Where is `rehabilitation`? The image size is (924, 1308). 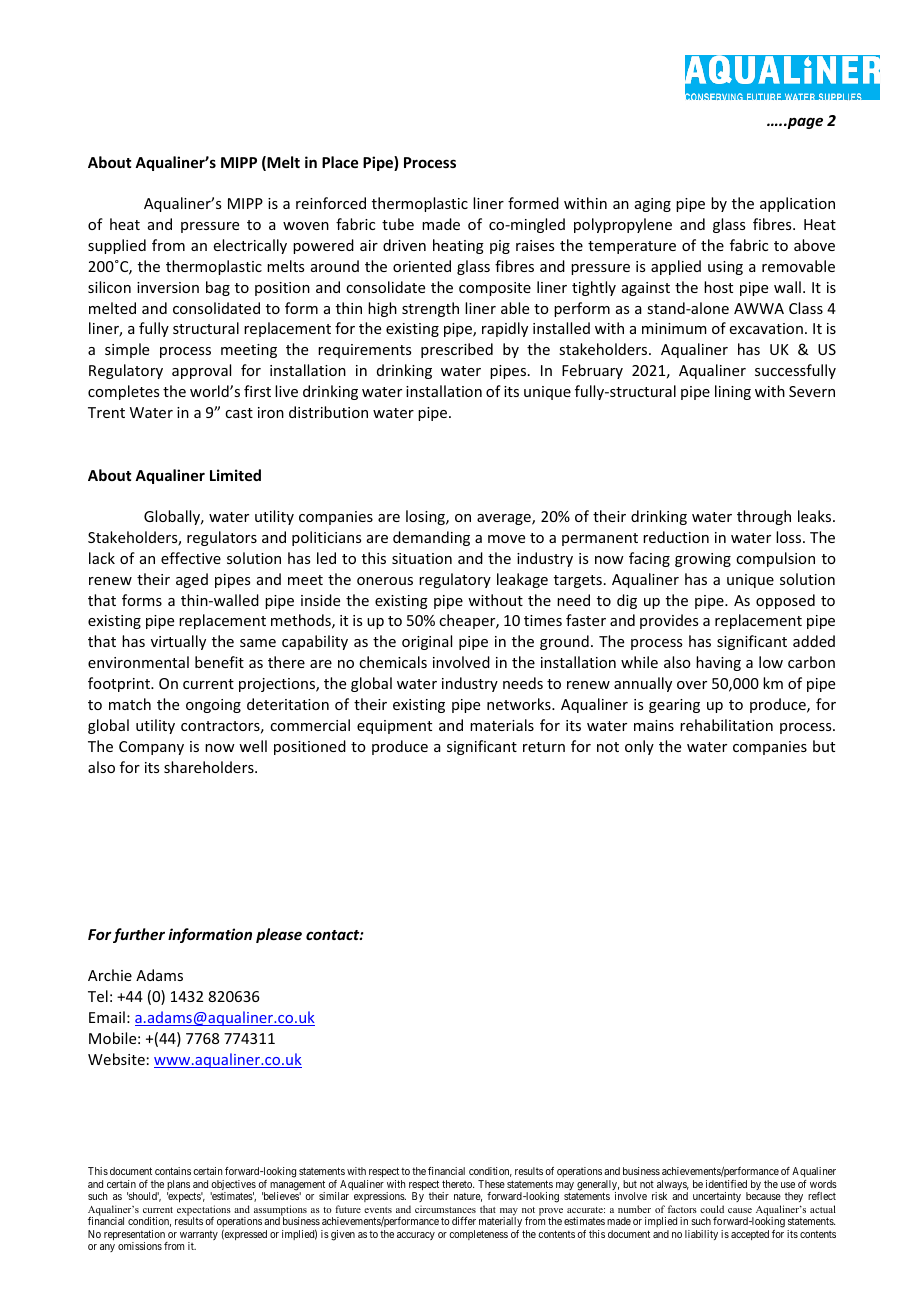
rehabilitation is located at coordinates (726, 725).
